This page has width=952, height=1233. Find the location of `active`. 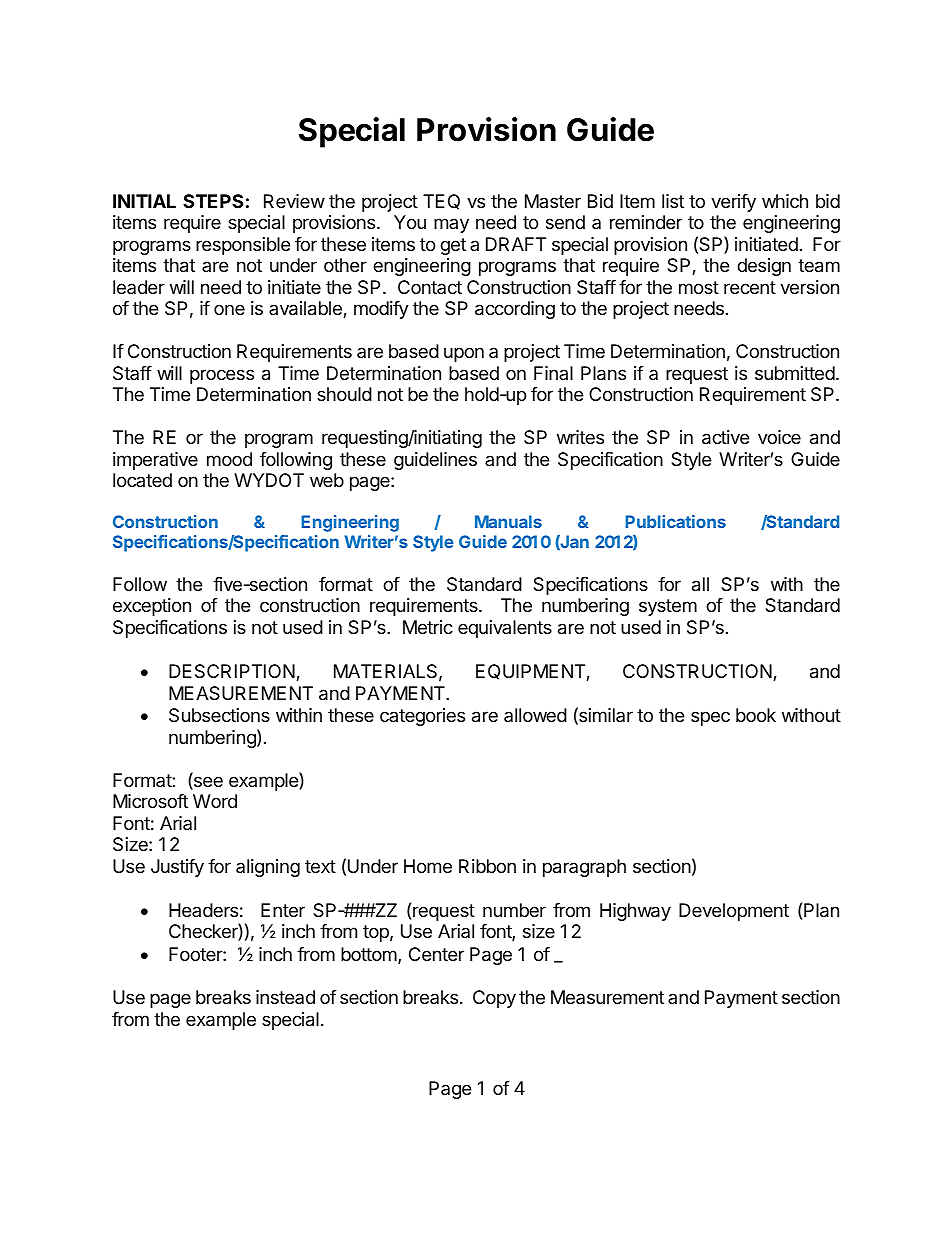

active is located at coordinates (725, 437).
